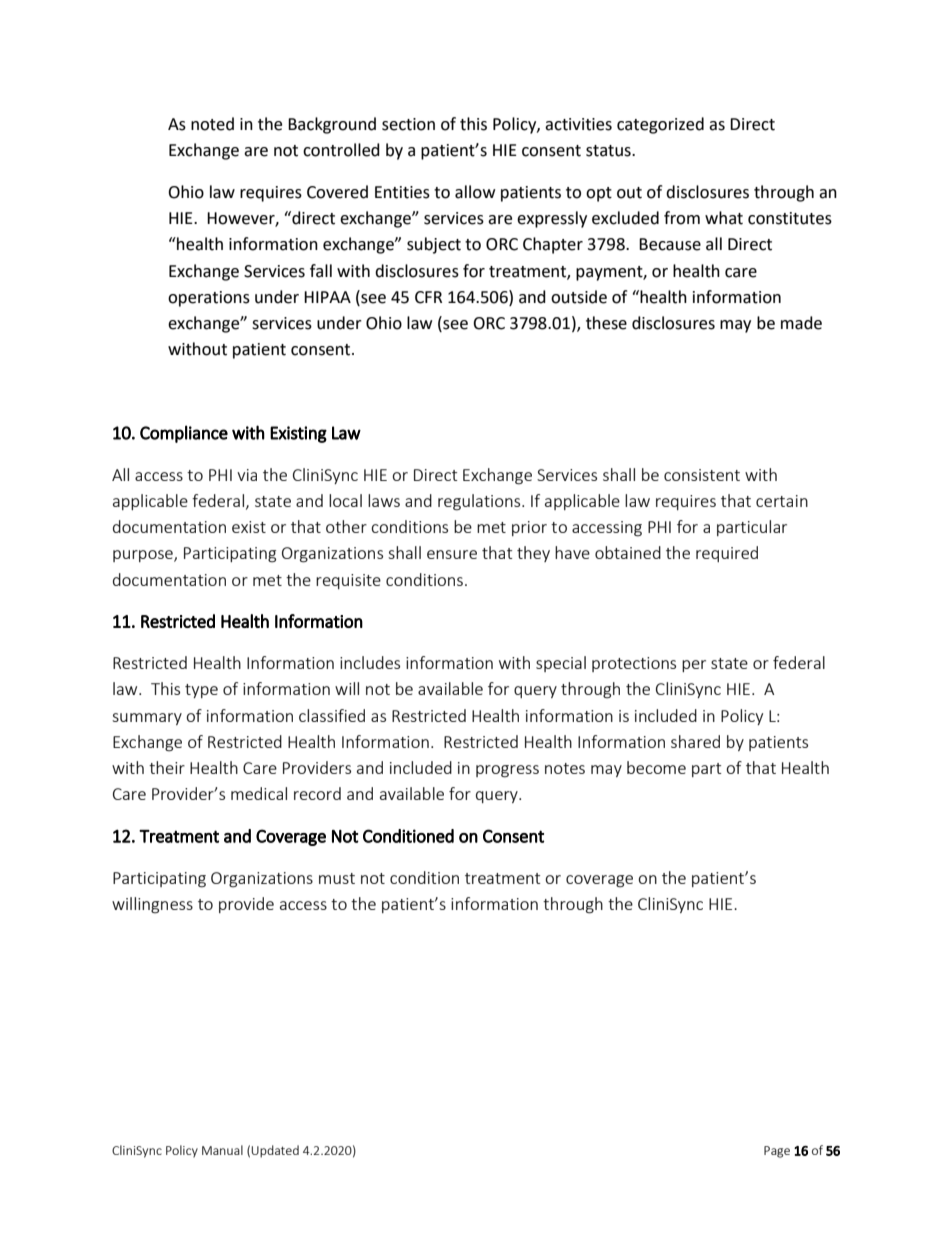  I want to click on regulations, so click(480, 502).
